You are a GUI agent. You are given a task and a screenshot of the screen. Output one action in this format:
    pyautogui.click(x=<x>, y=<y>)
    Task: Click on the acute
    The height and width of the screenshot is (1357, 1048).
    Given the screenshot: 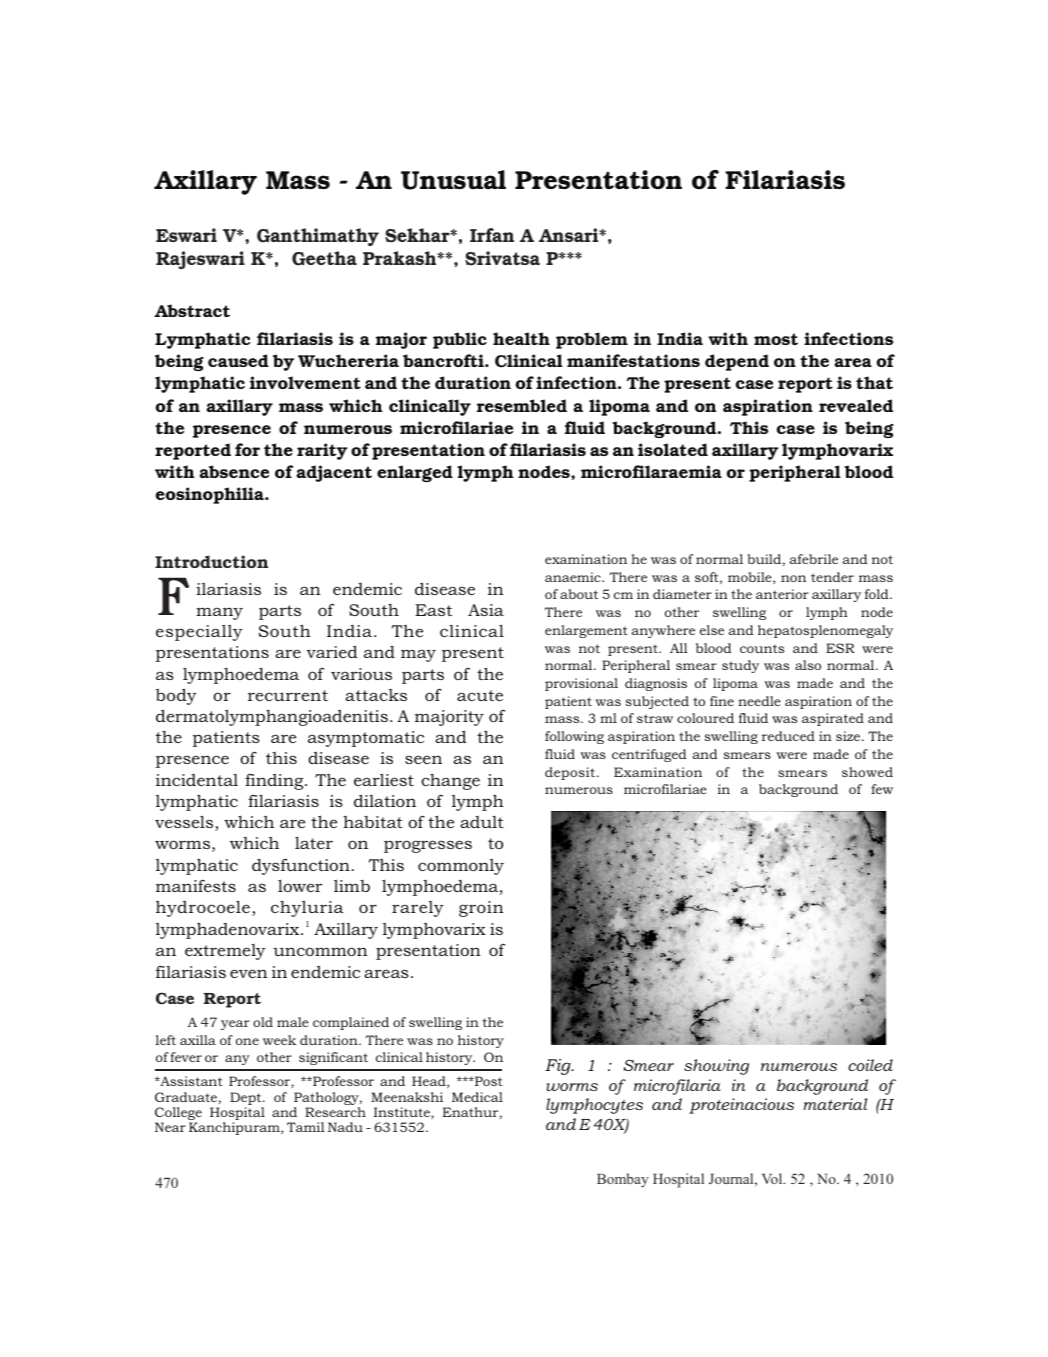 What is the action you would take?
    pyautogui.click(x=480, y=695)
